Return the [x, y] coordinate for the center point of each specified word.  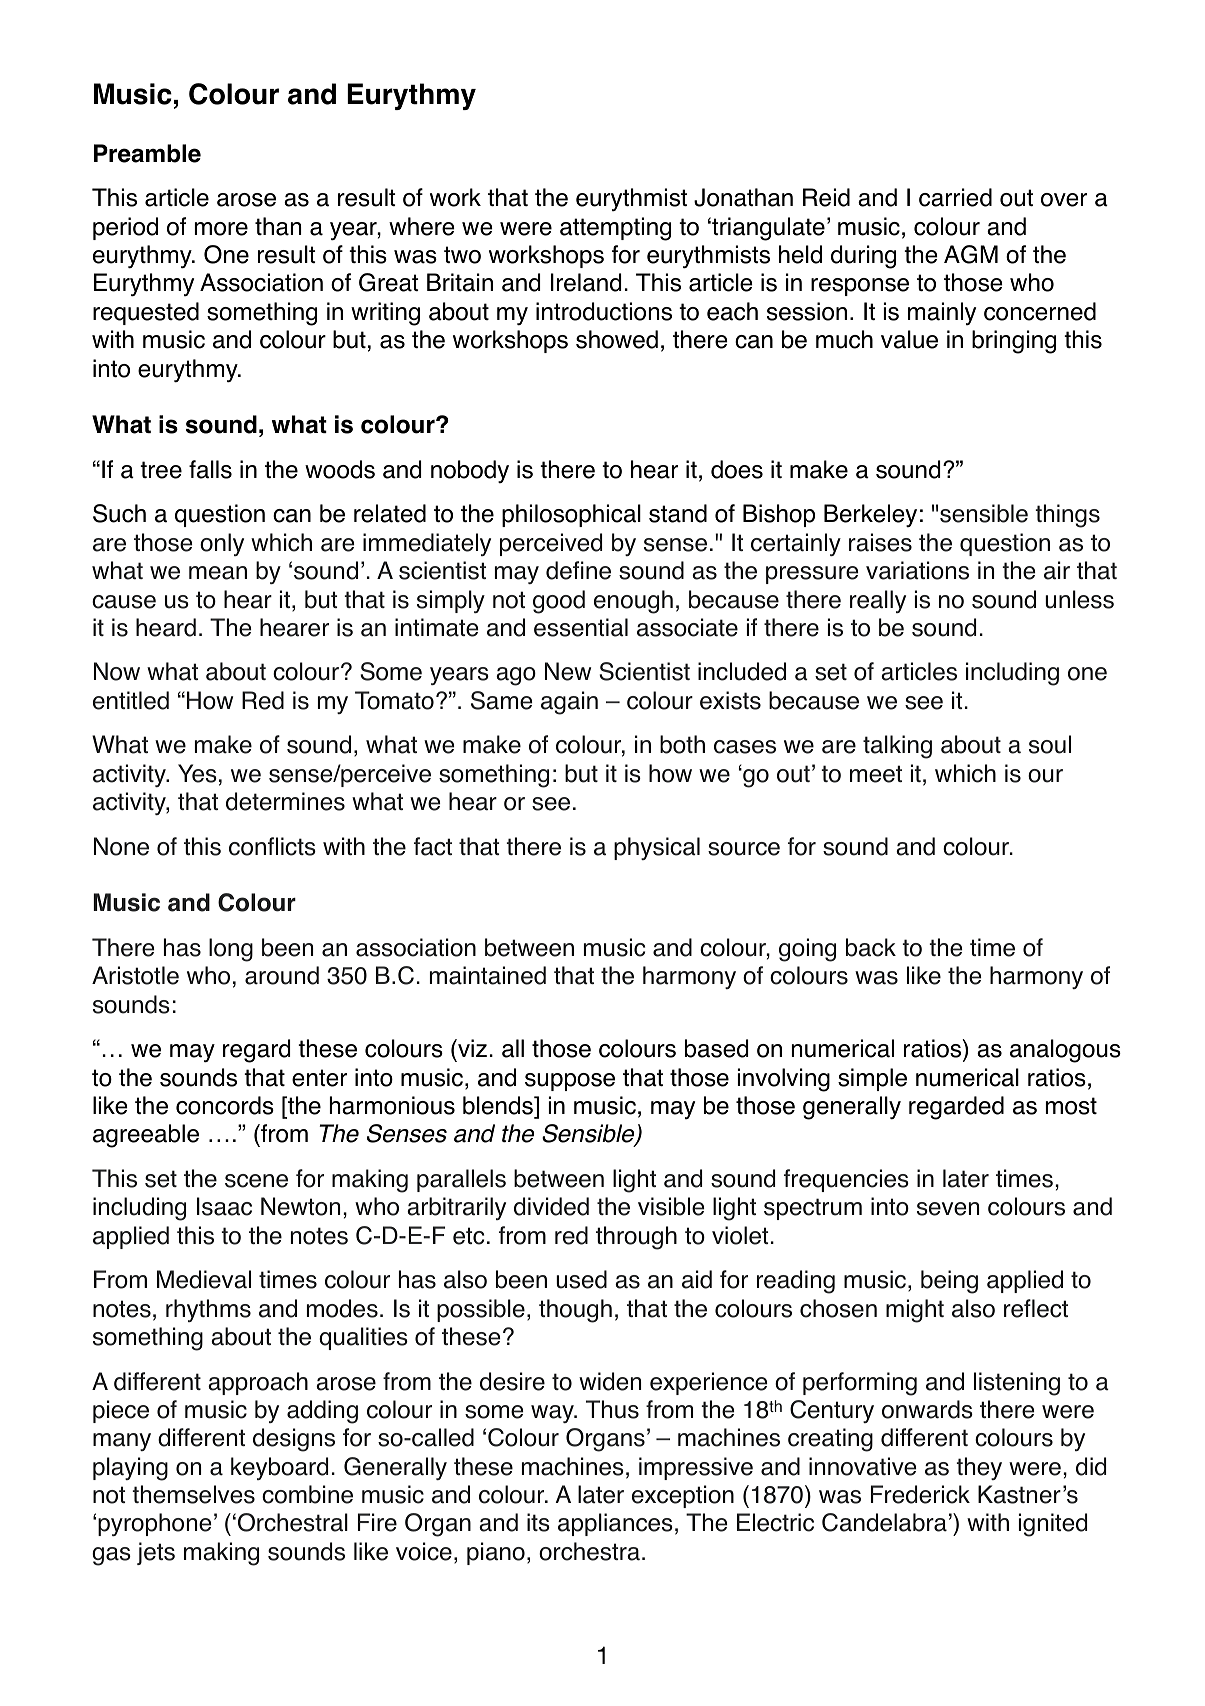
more [221, 229]
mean [218, 573]
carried [955, 197]
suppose [570, 1082]
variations [917, 570]
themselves [193, 1494]
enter [319, 1078]
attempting [615, 229]
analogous [1065, 1051]
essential [581, 627]
